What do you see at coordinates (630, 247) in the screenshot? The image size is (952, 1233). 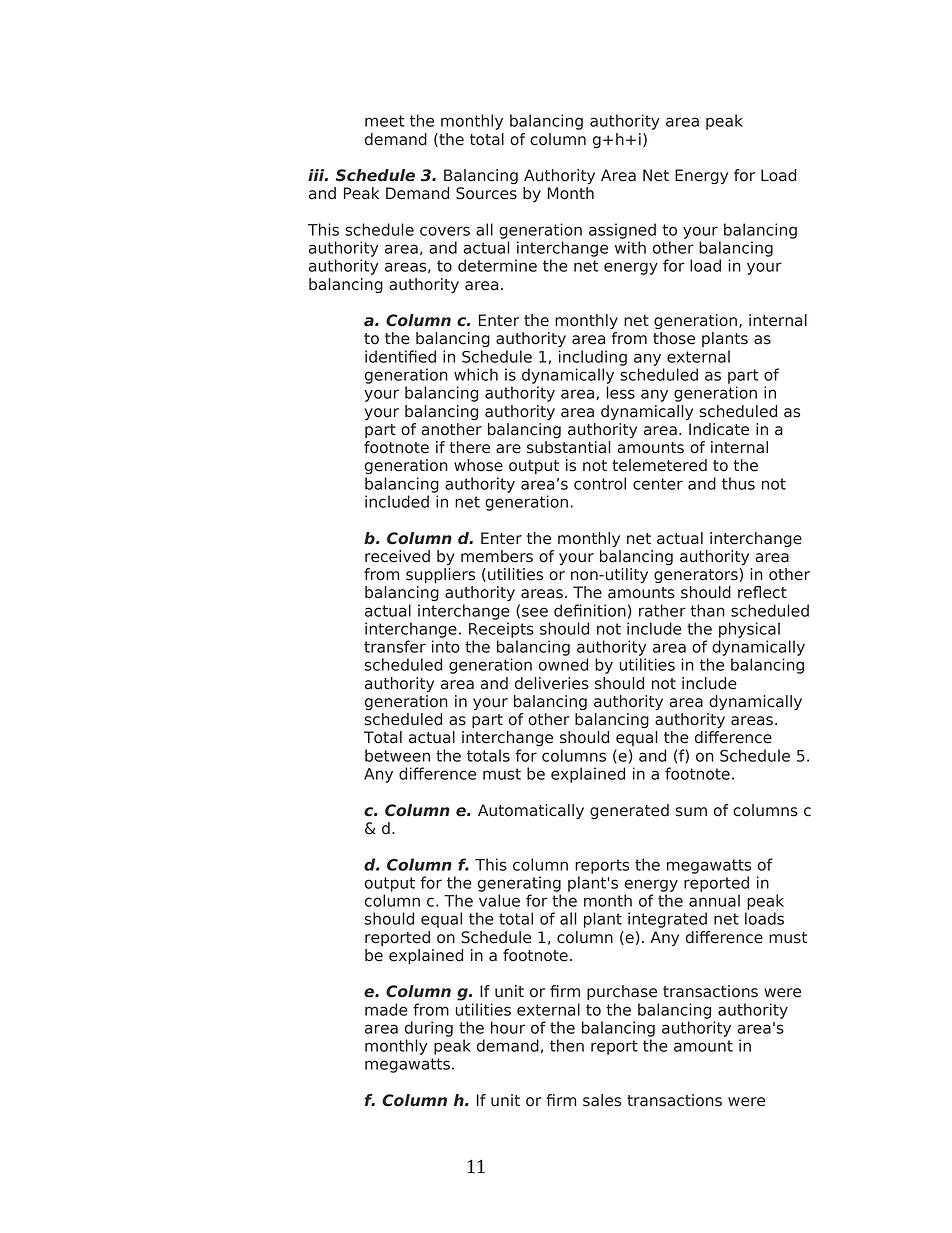 I see `with` at bounding box center [630, 247].
